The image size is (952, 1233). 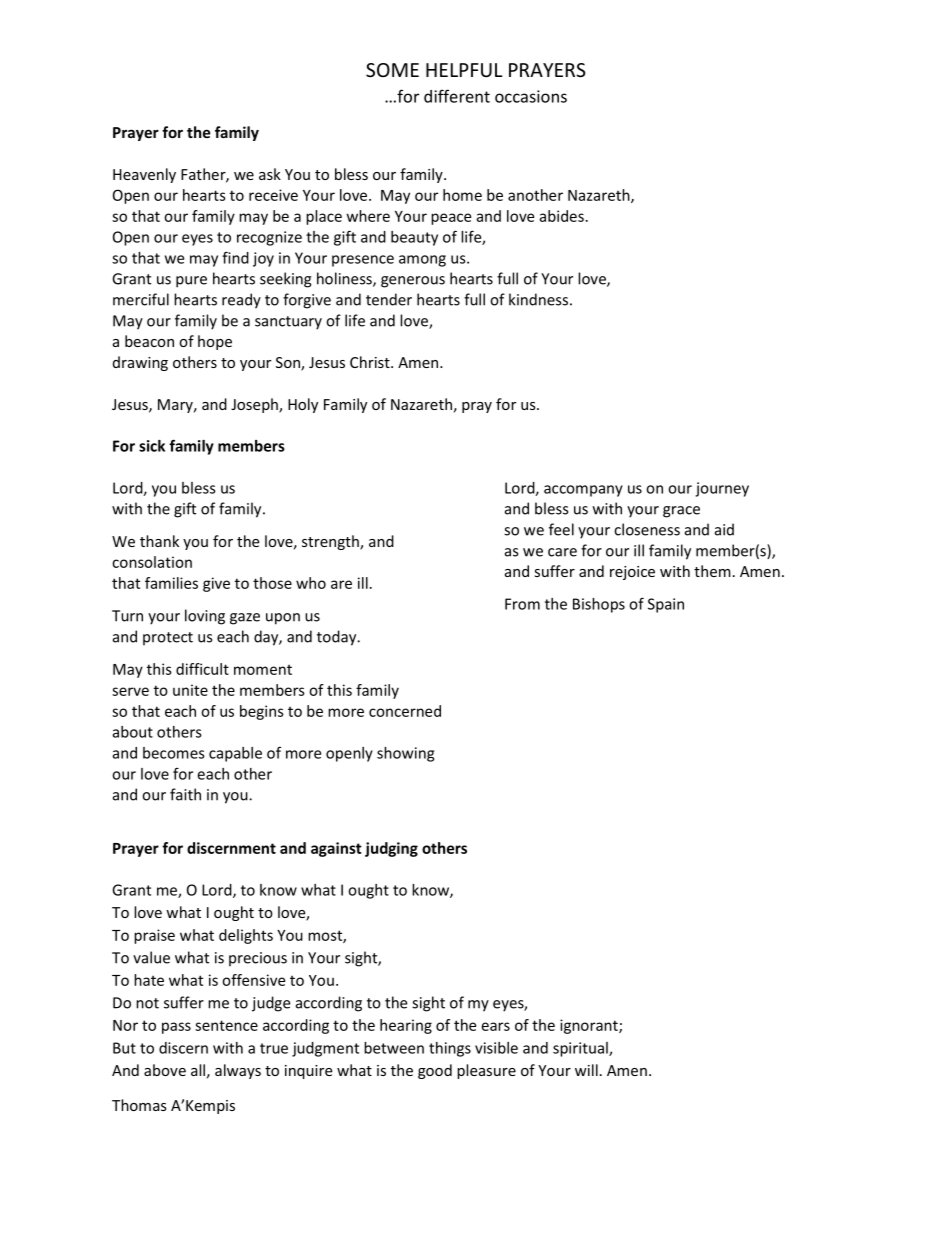 What do you see at coordinates (666, 605) in the document?
I see `Spain` at bounding box center [666, 605].
